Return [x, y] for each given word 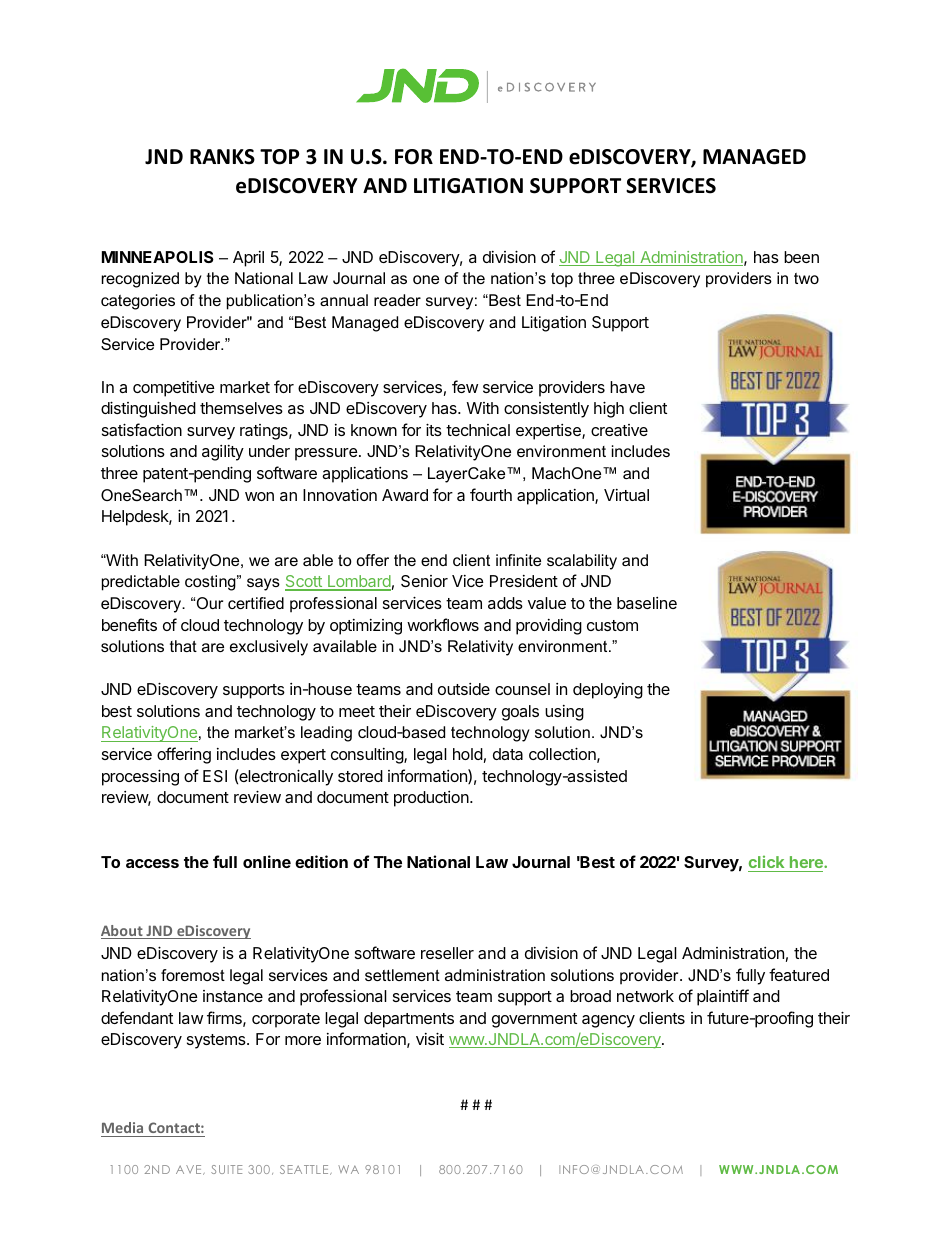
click [767, 863]
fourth [491, 494]
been [801, 257]
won [259, 496]
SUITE [226, 1169]
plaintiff [723, 997]
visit [430, 1038]
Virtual [626, 495]
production [432, 799]
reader [397, 300]
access [152, 863]
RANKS [222, 157]
